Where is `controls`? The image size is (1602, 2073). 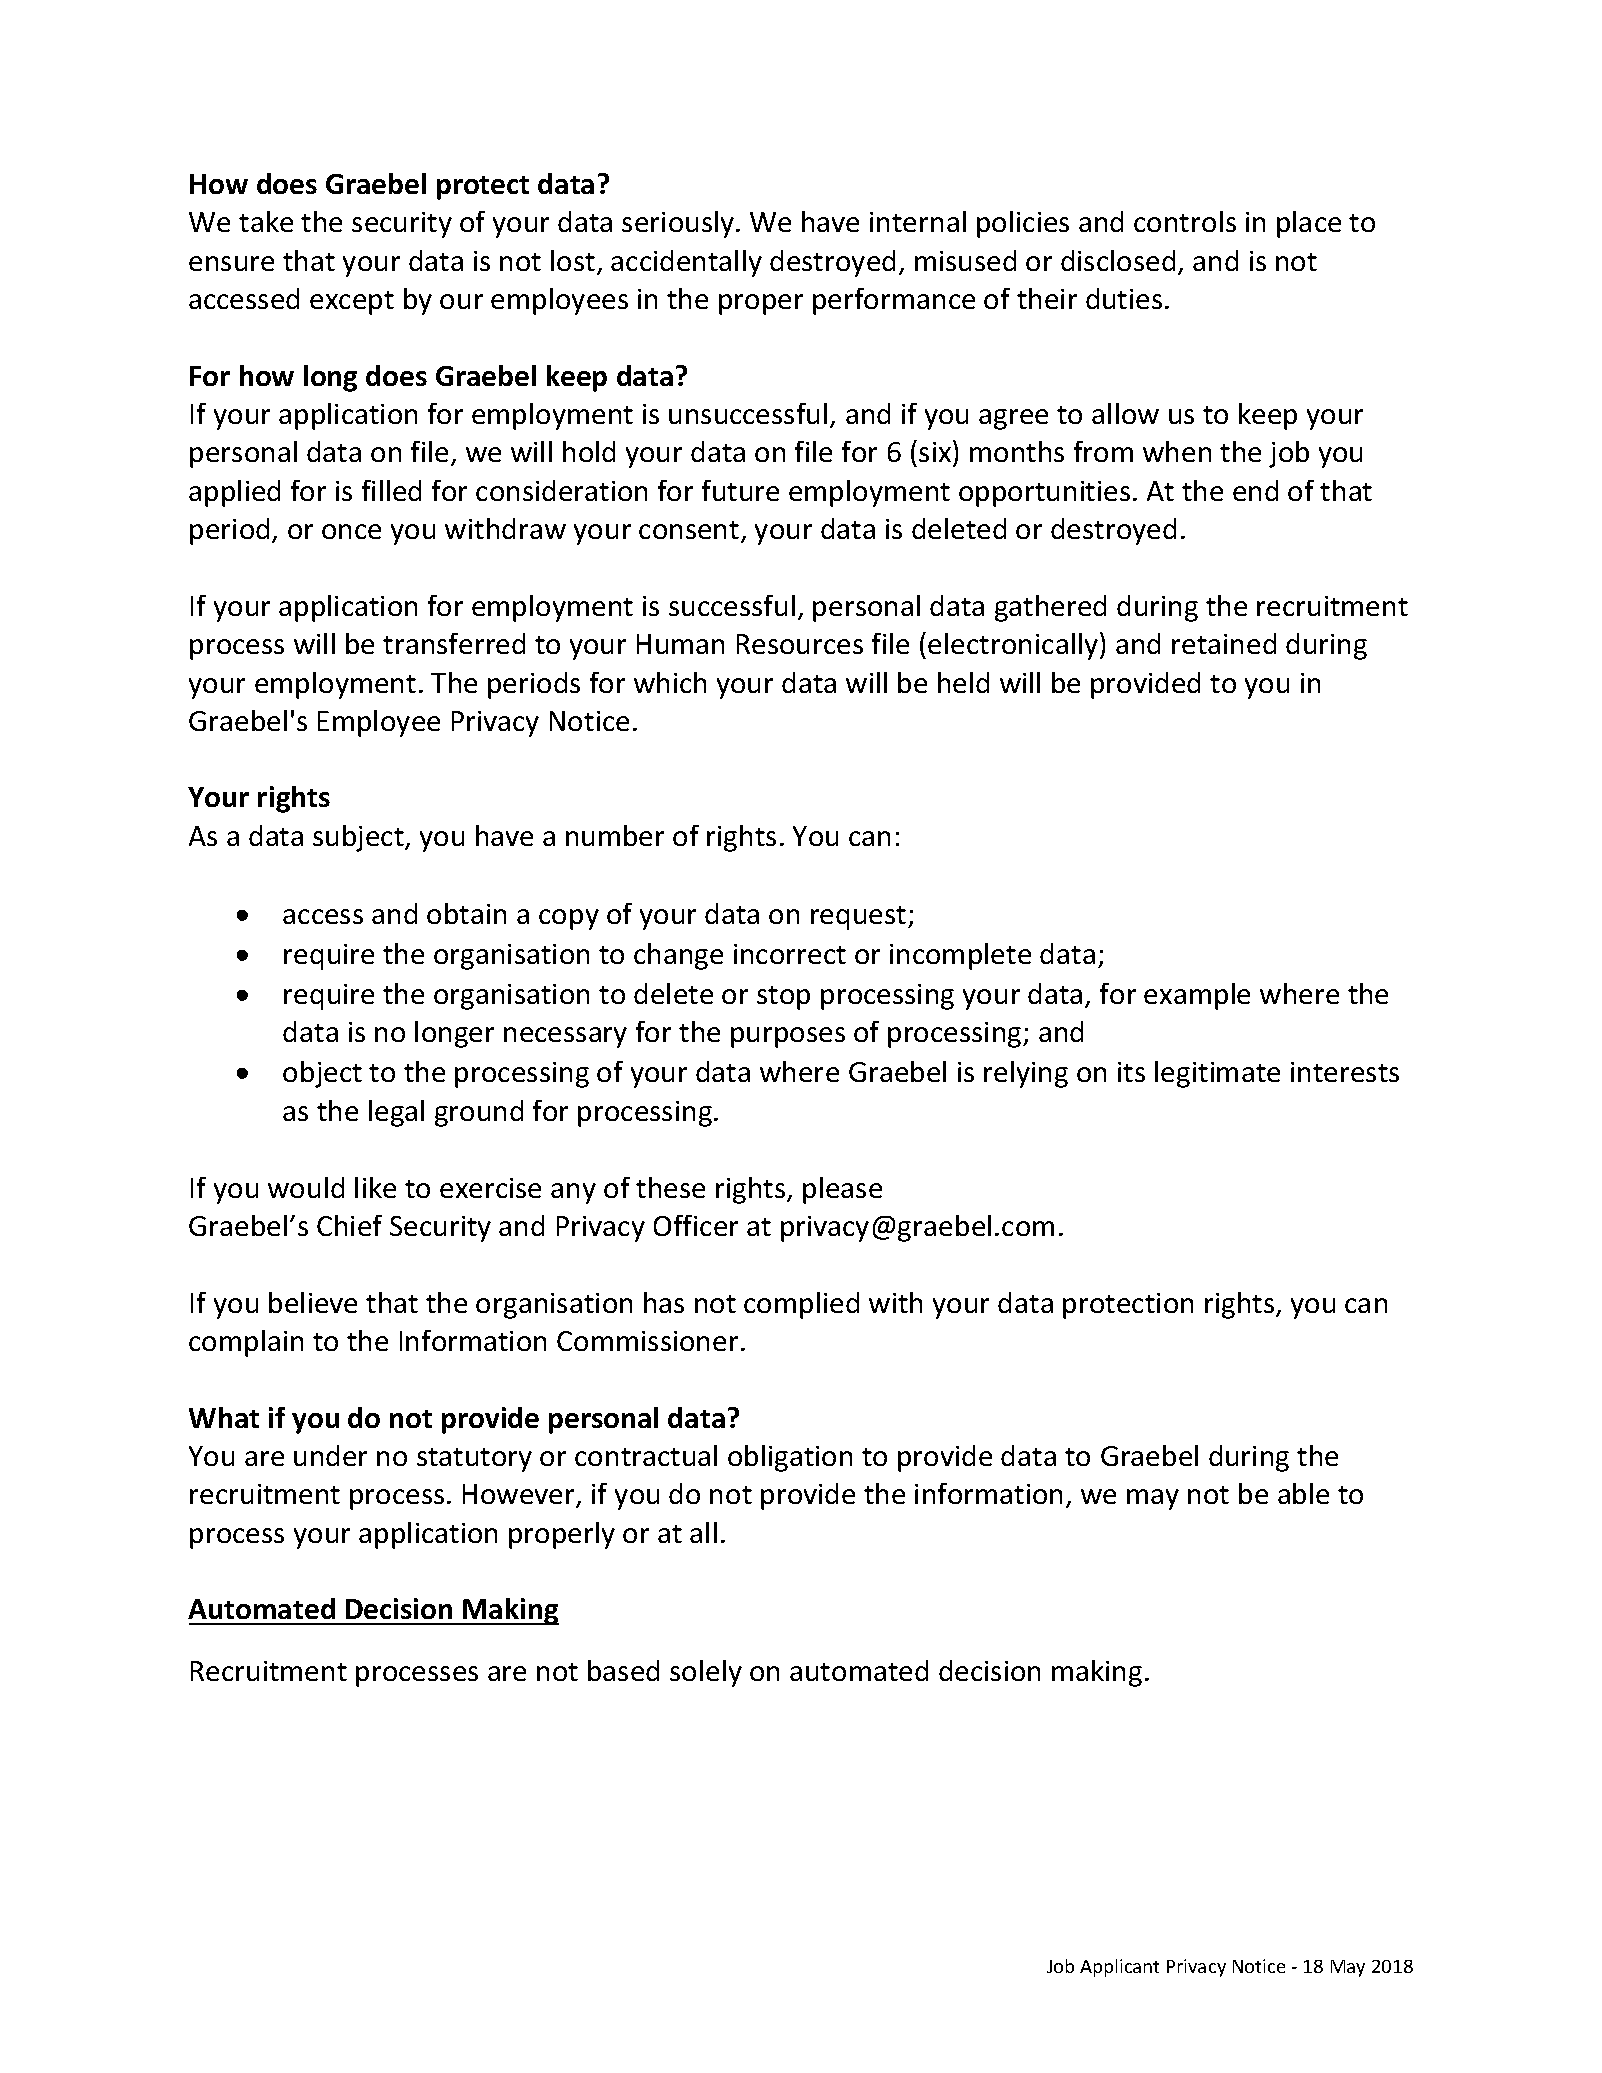 controls is located at coordinates (1185, 221).
